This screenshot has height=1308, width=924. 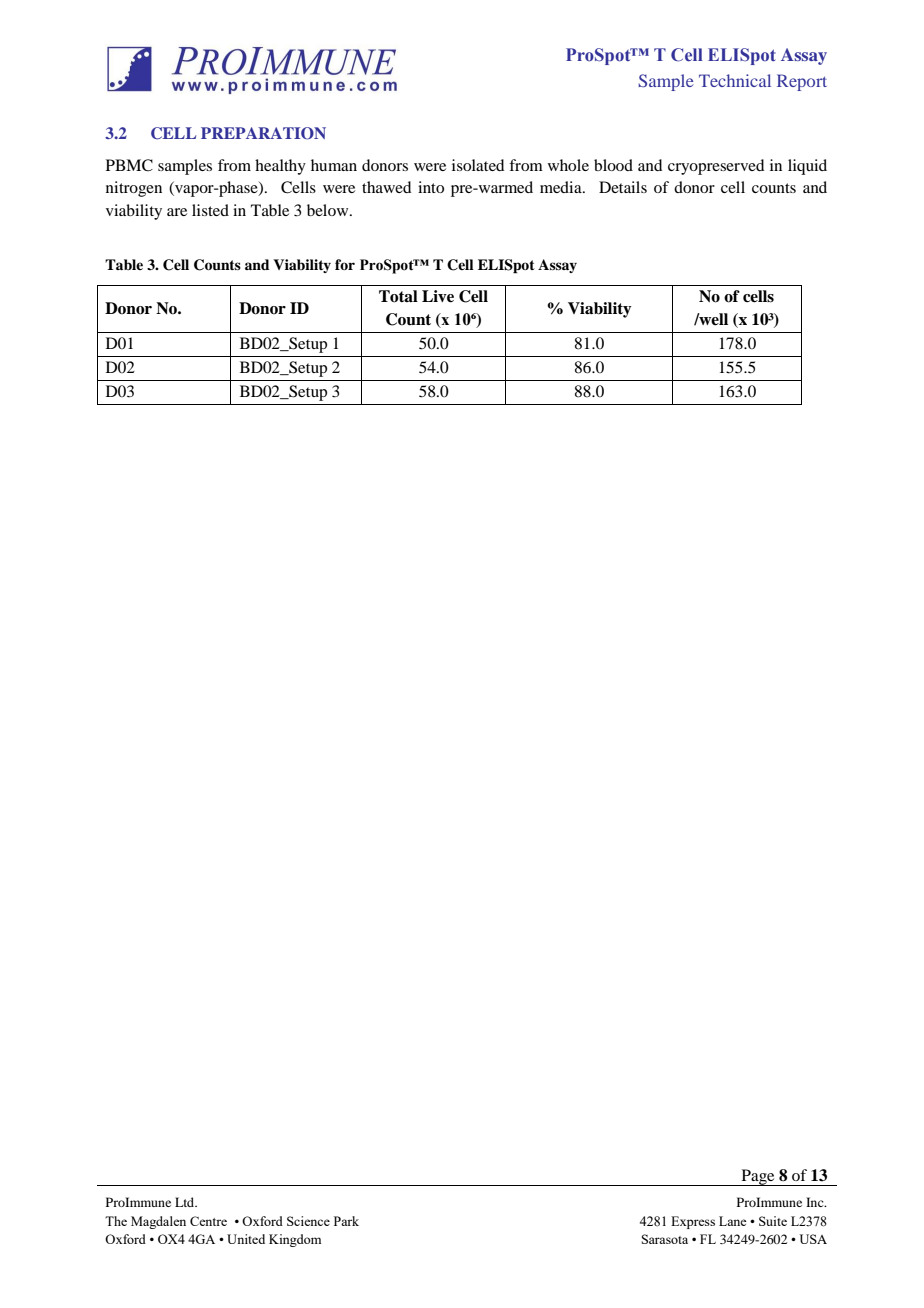 I want to click on Ltd, so click(x=186, y=1202).
